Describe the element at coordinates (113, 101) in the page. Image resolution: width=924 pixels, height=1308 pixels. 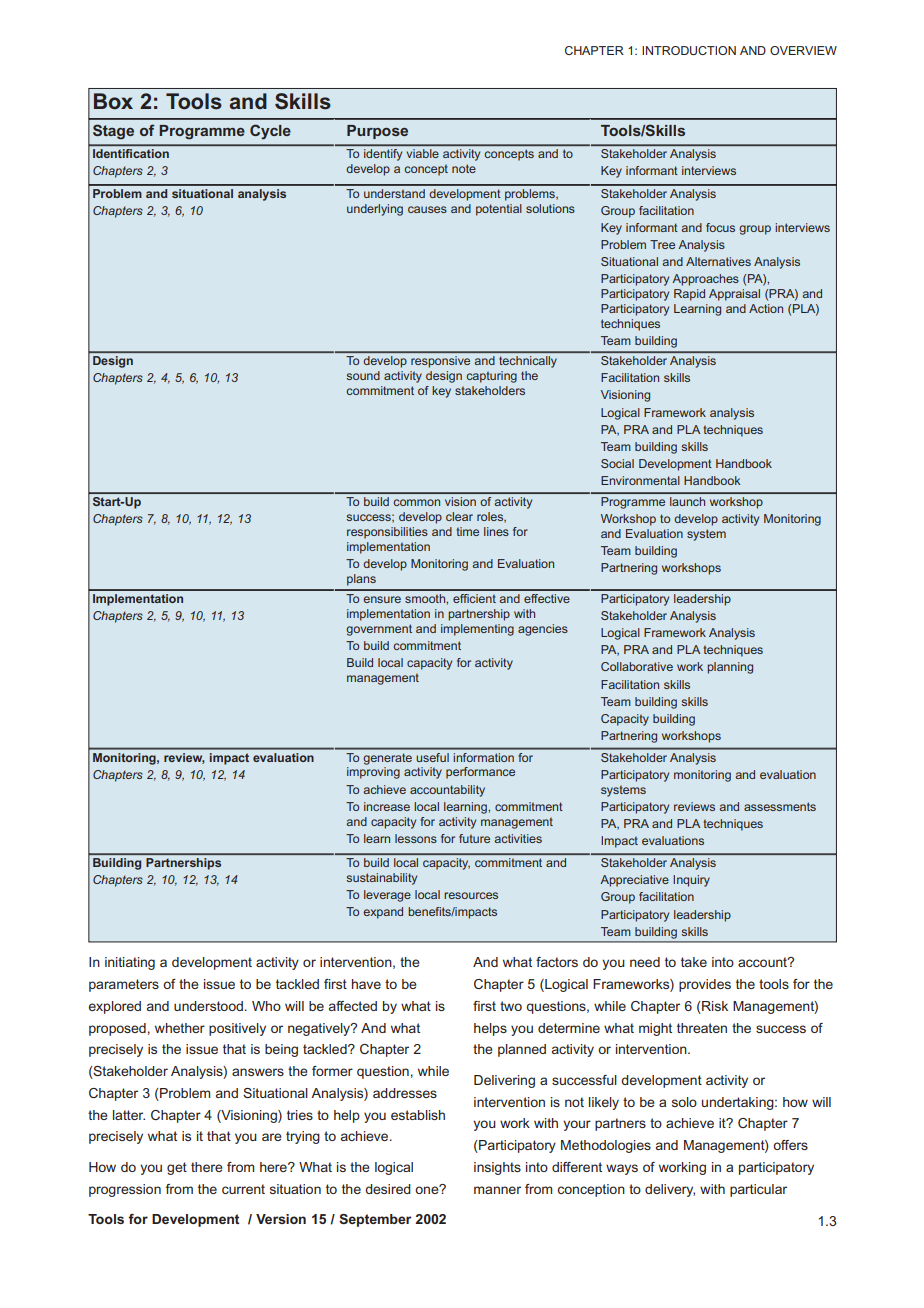
I see `Box` at that location.
